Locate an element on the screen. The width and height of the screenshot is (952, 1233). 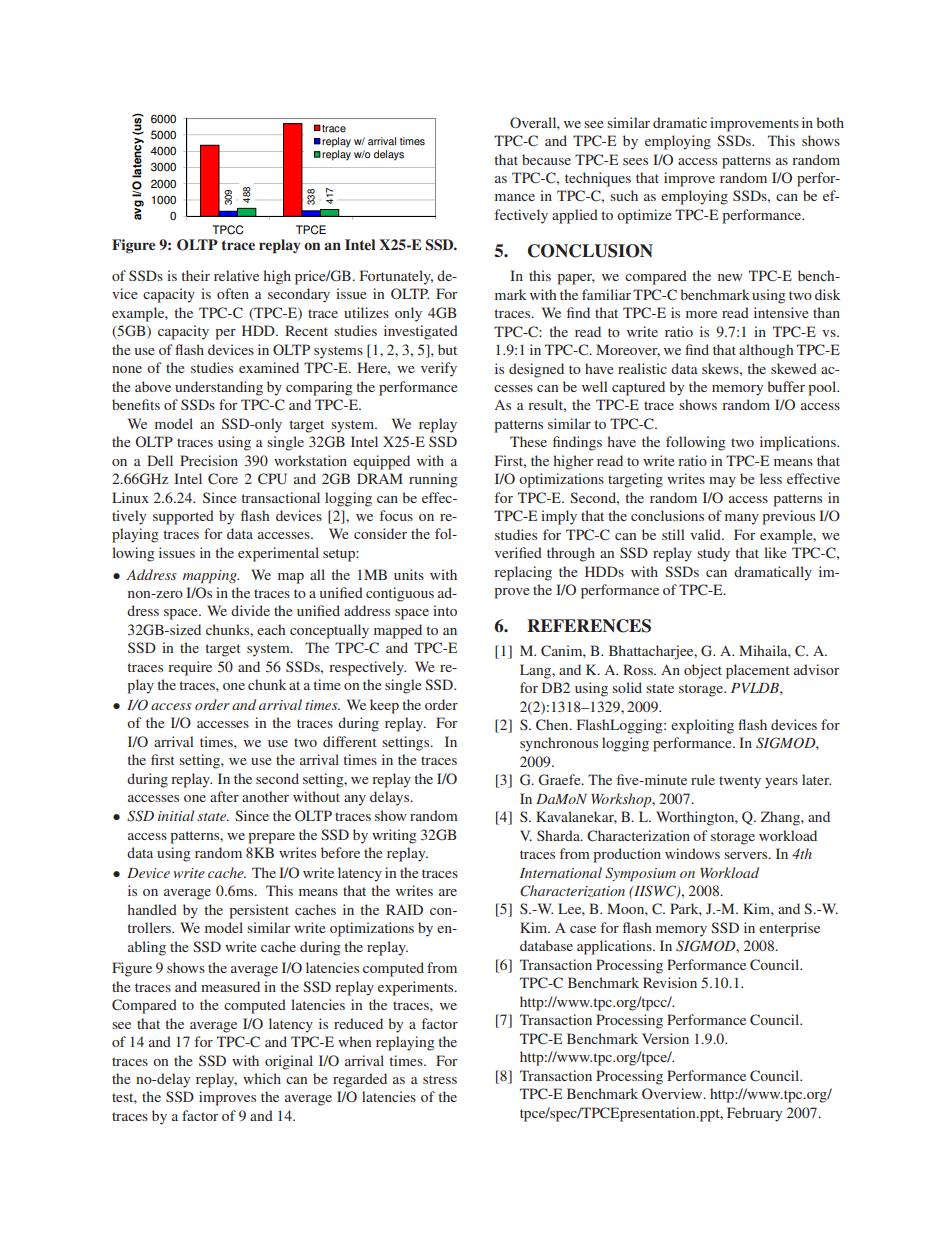
Graefe is located at coordinates (560, 780).
